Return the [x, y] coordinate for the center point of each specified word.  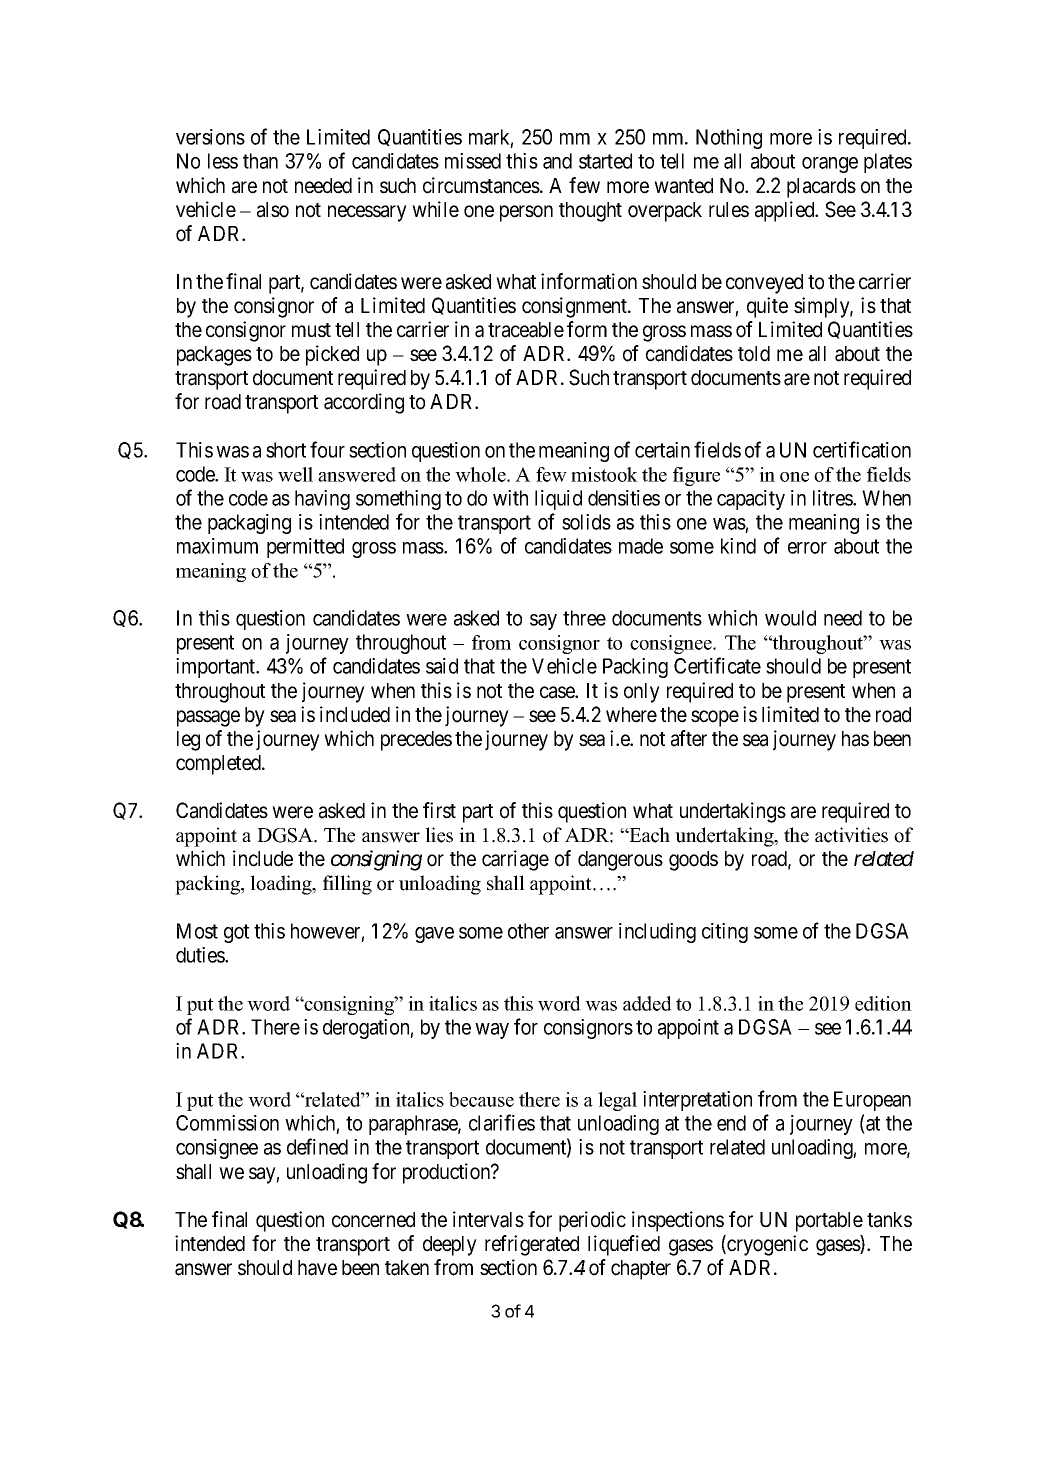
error [807, 548]
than [260, 161]
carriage [515, 860]
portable [829, 1222]
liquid [558, 500]
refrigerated [532, 1245]
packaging [249, 524]
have [317, 1268]
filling [347, 885]
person [526, 213]
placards [821, 188]
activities [851, 835]
